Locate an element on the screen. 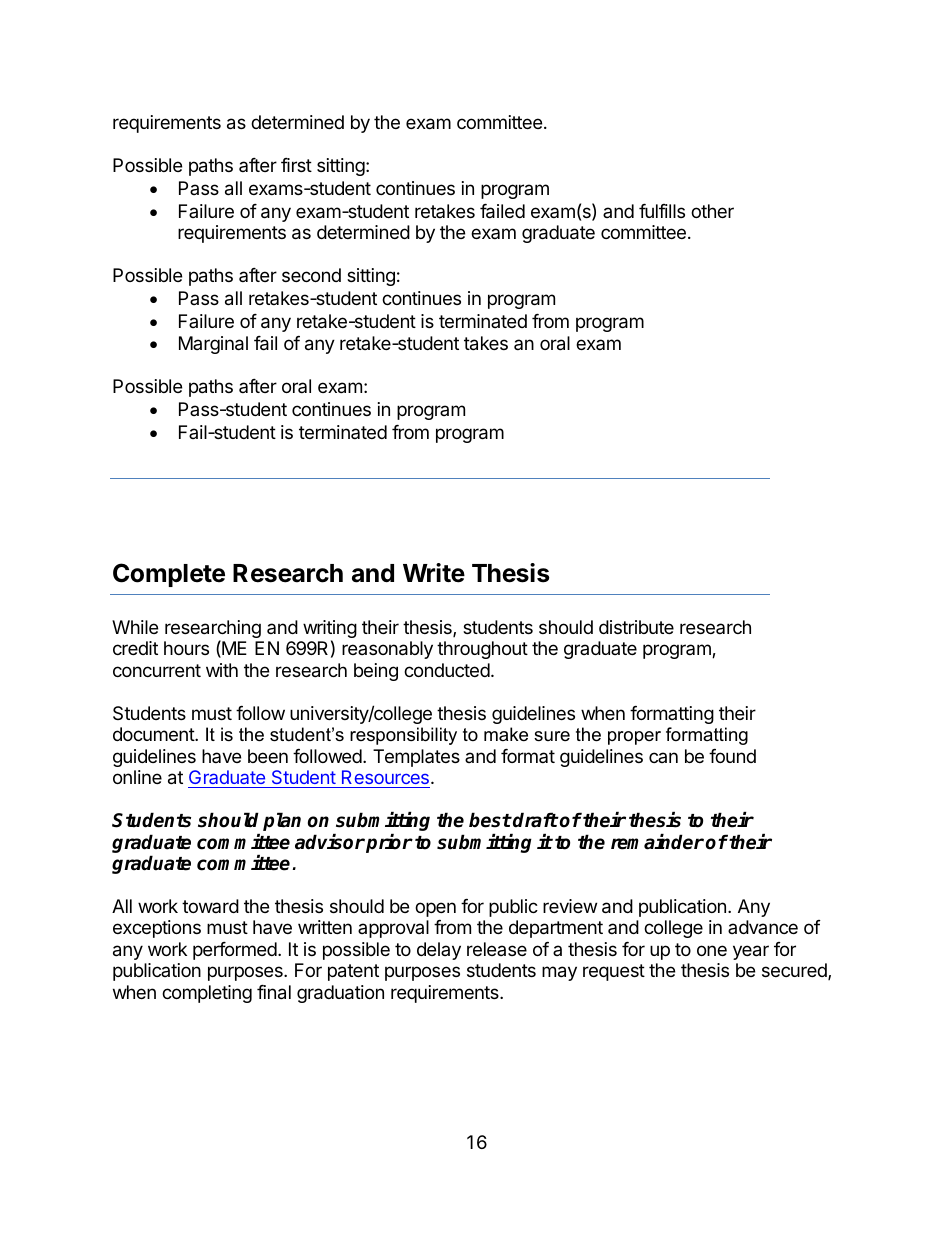  performed is located at coordinates (236, 951).
